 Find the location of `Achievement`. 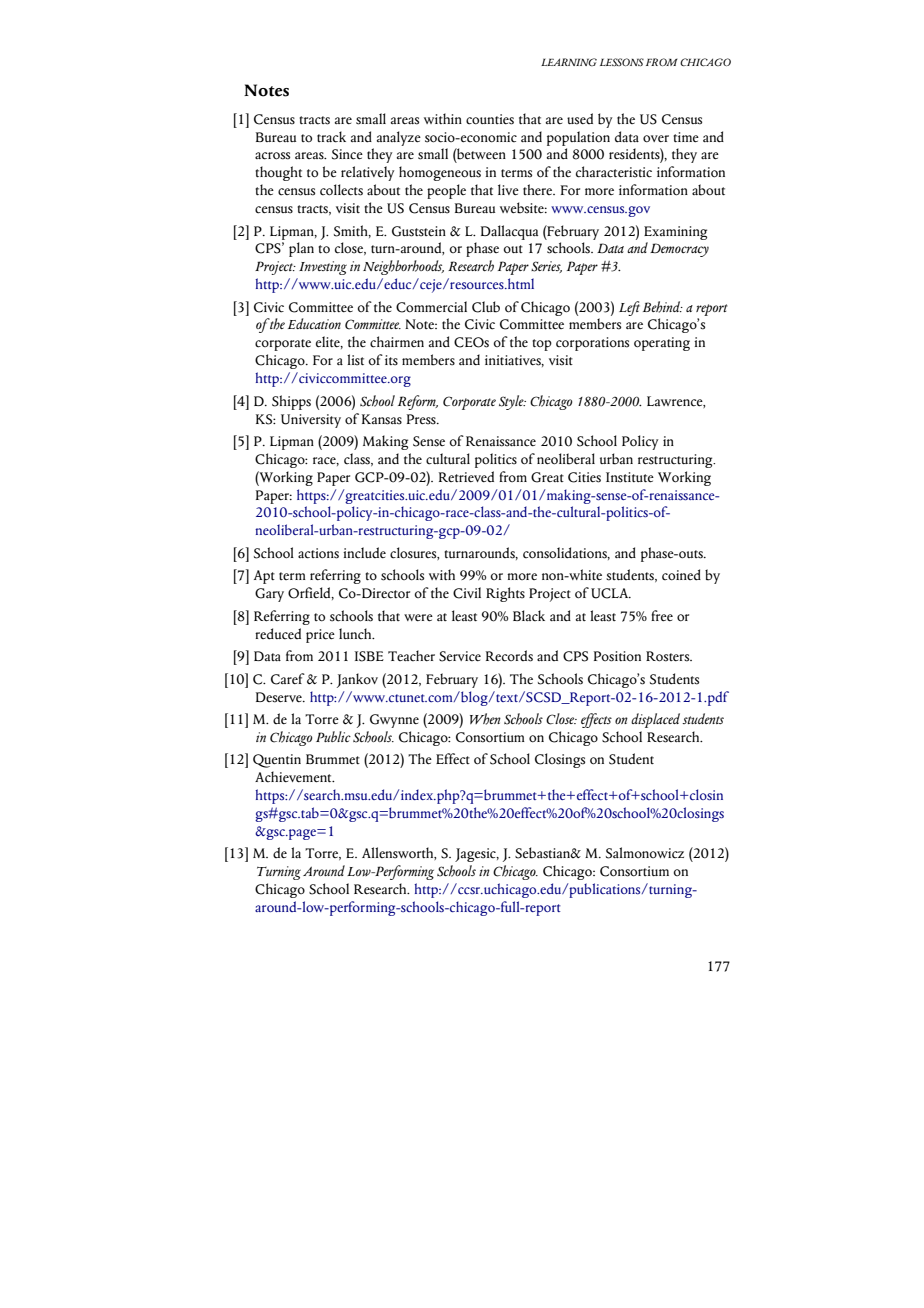

Achievement is located at coordinates (294, 777).
